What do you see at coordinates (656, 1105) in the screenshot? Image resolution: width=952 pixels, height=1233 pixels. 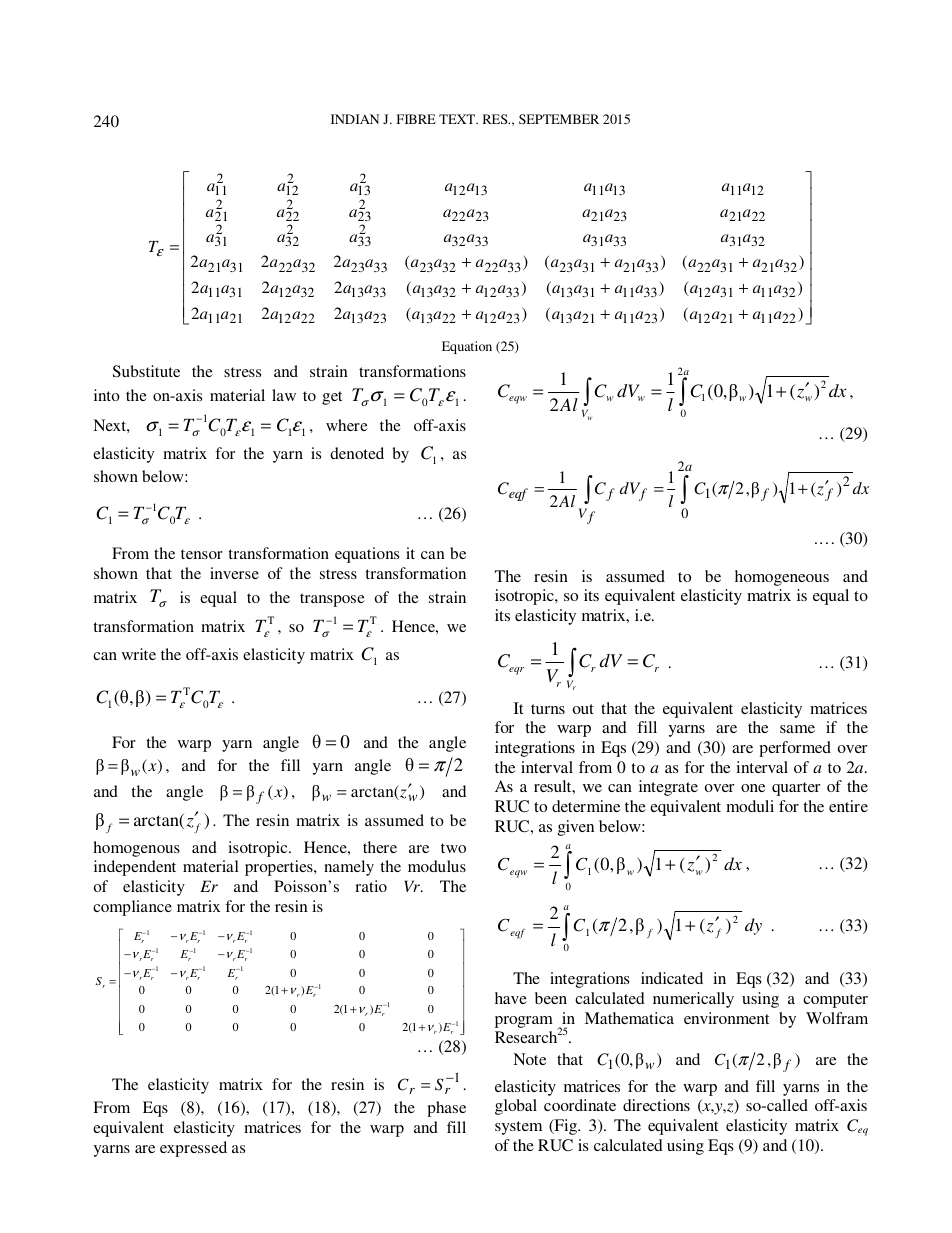 I see `directions` at bounding box center [656, 1105].
